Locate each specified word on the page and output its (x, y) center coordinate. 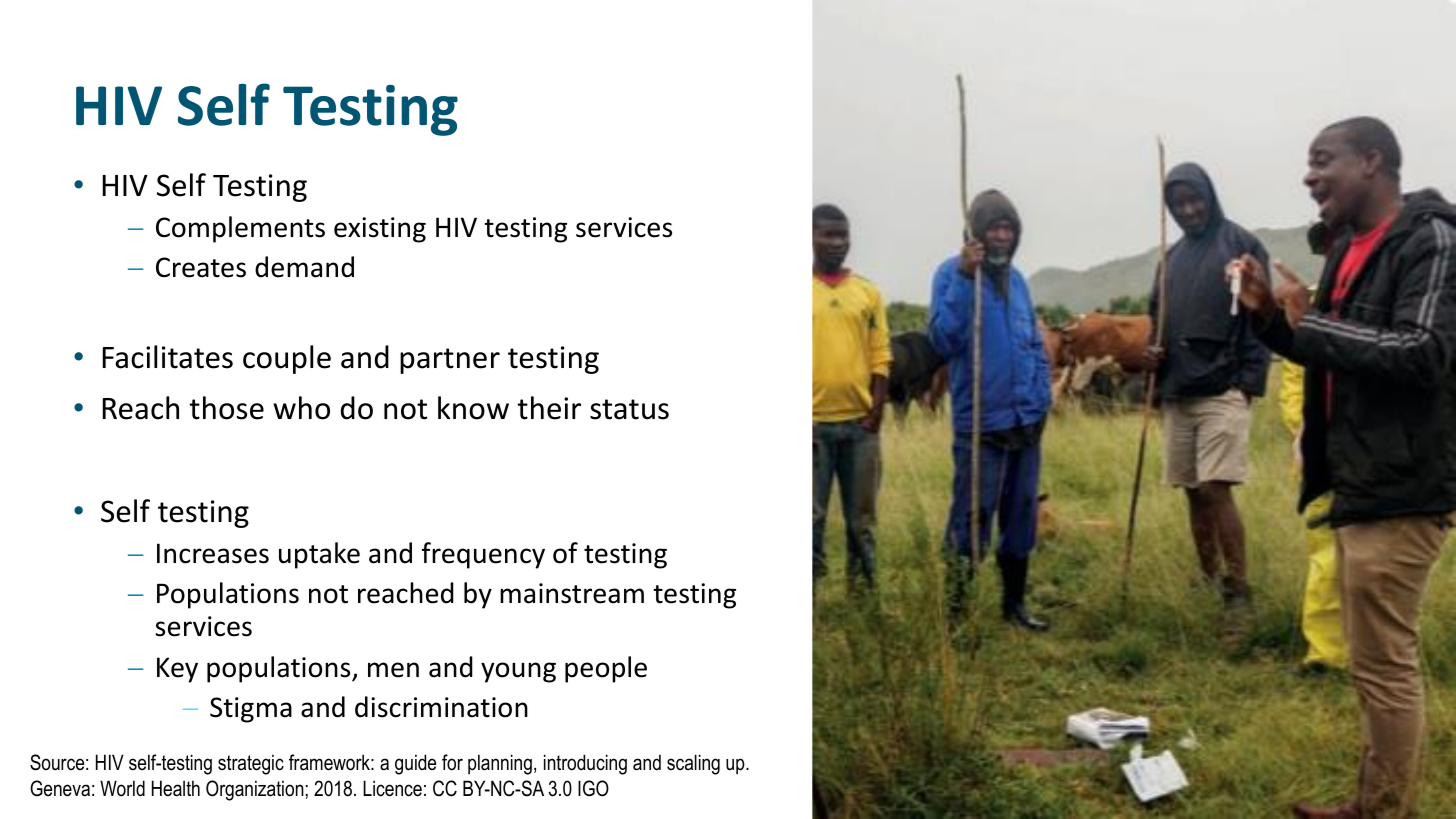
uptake (319, 555)
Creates (201, 267)
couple (287, 359)
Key (177, 670)
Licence (392, 788)
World (122, 788)
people (606, 669)
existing (380, 230)
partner (450, 361)
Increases (213, 553)
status (629, 409)
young (518, 672)
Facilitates (167, 357)
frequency (483, 555)
